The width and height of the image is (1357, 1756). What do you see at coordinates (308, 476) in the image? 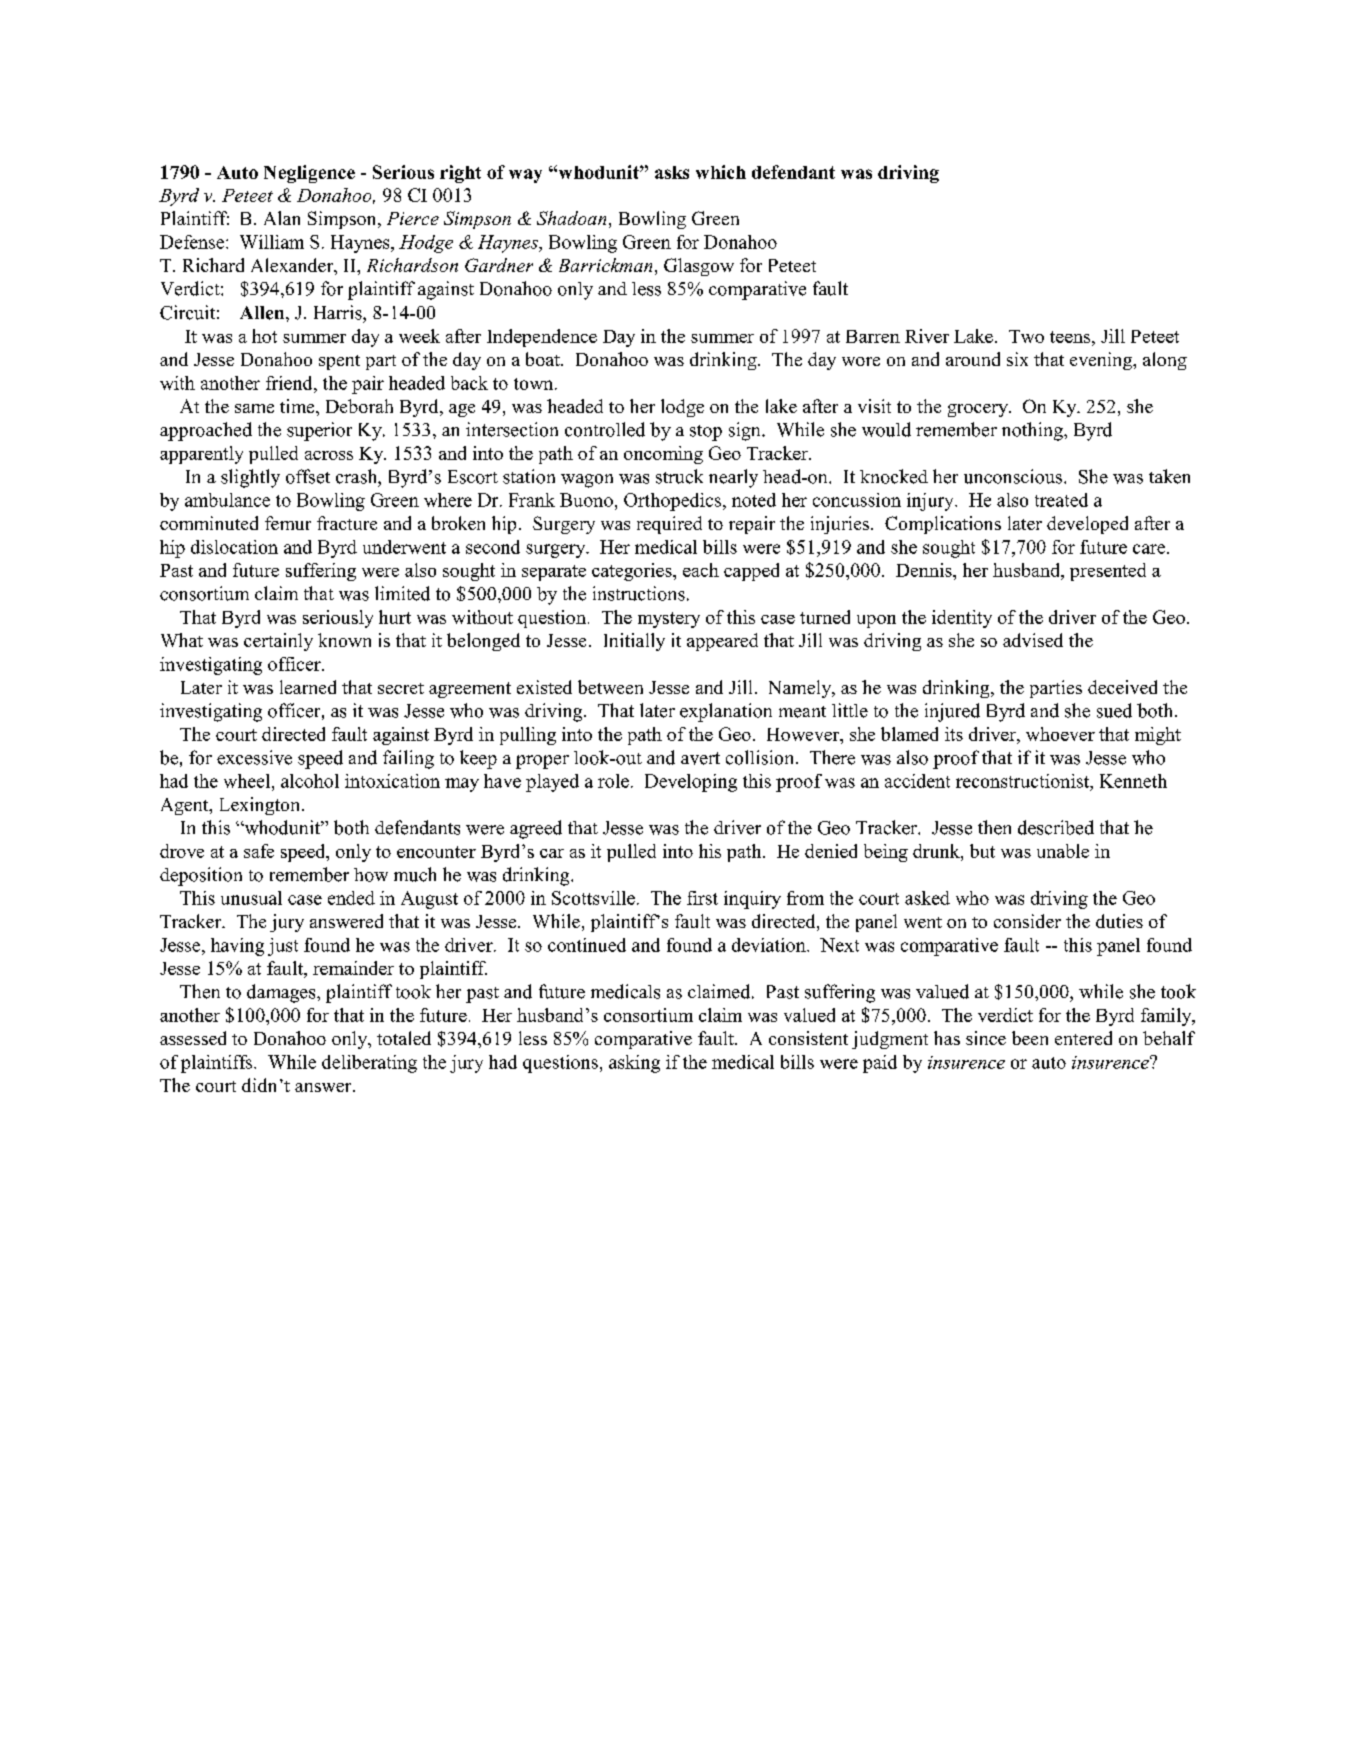
I see `offset` at bounding box center [308, 476].
